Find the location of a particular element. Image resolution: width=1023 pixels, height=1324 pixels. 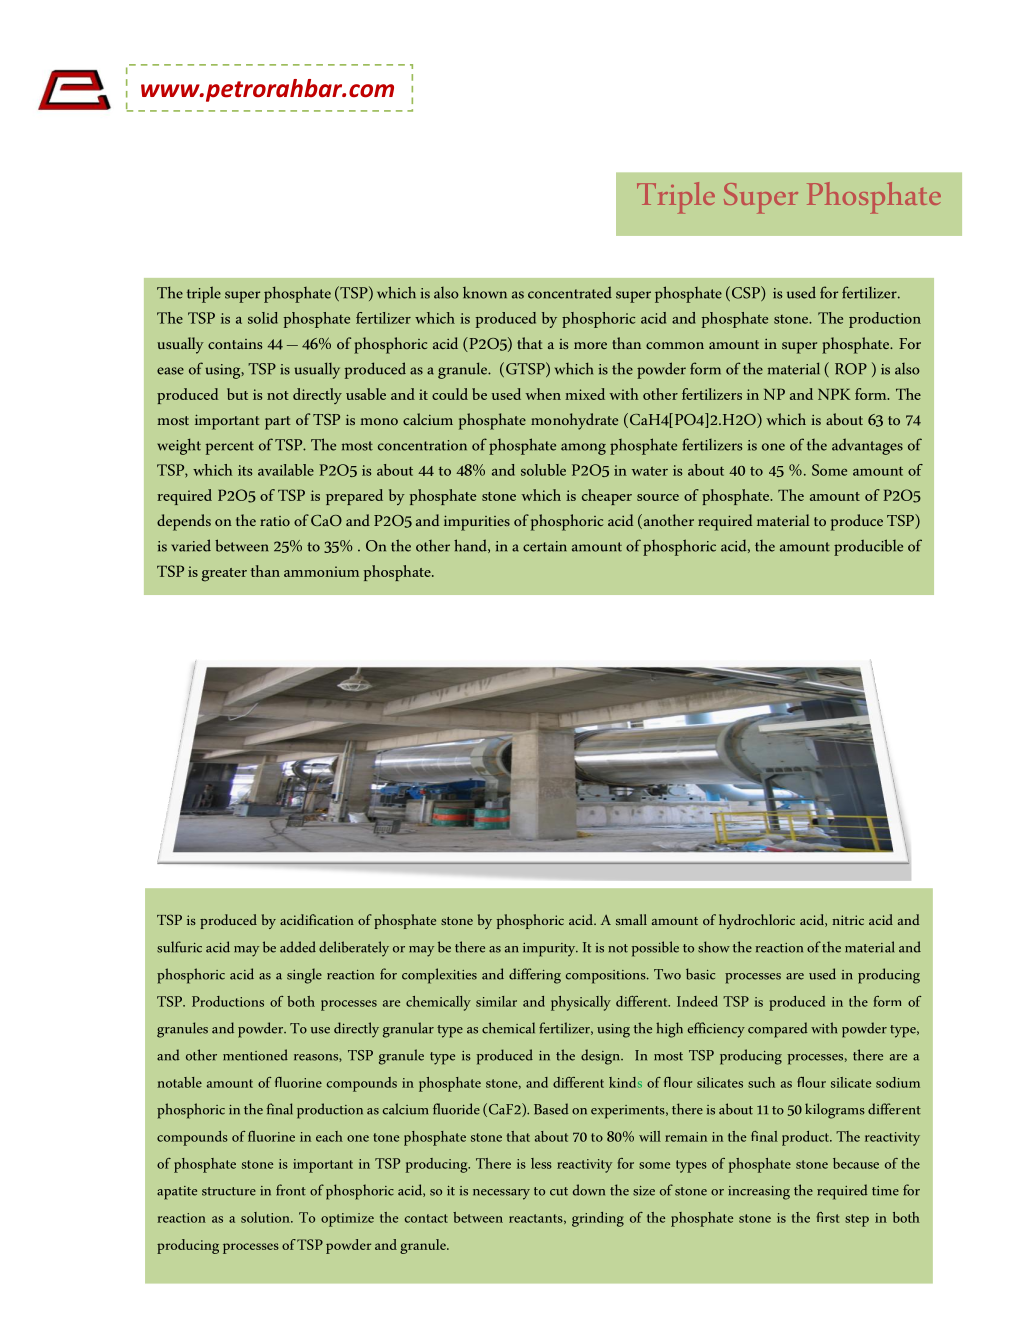

structure is located at coordinates (229, 1191).
